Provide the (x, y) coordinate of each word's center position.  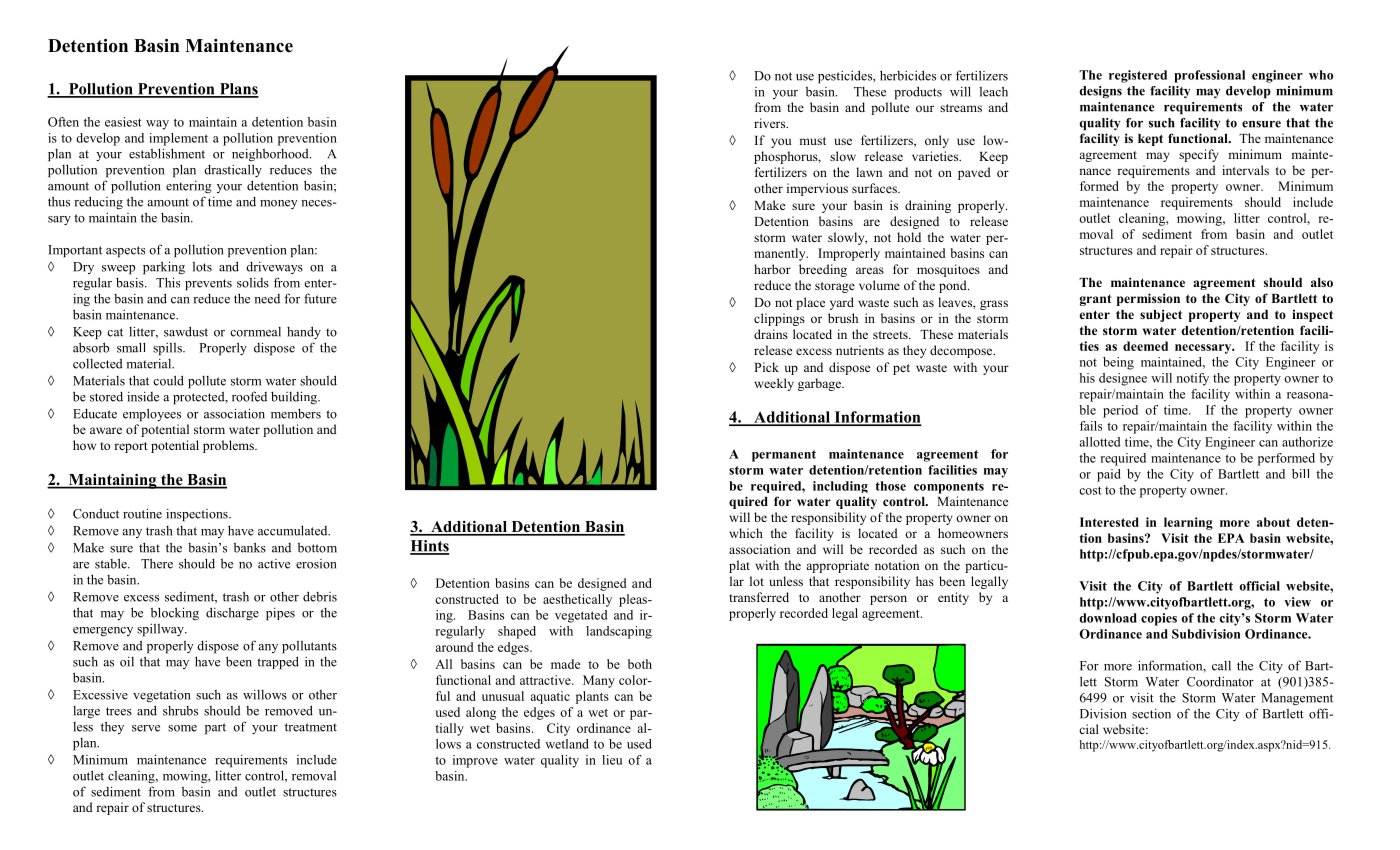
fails (1091, 426)
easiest (123, 122)
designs (1101, 92)
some (182, 728)
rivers (771, 123)
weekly (774, 384)
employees (152, 415)
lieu (612, 760)
